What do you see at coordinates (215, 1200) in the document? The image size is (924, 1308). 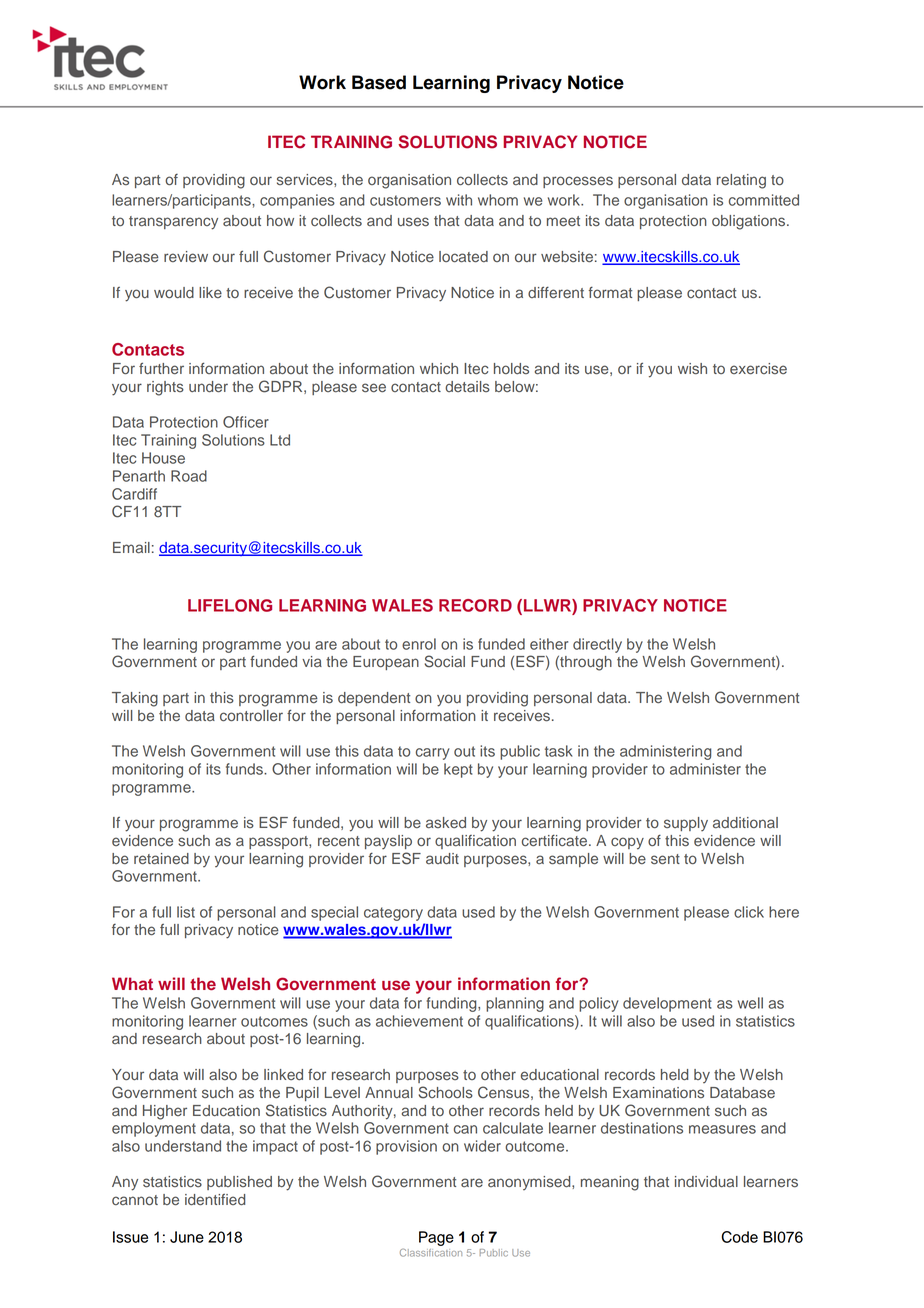 I see `identified` at bounding box center [215, 1200].
